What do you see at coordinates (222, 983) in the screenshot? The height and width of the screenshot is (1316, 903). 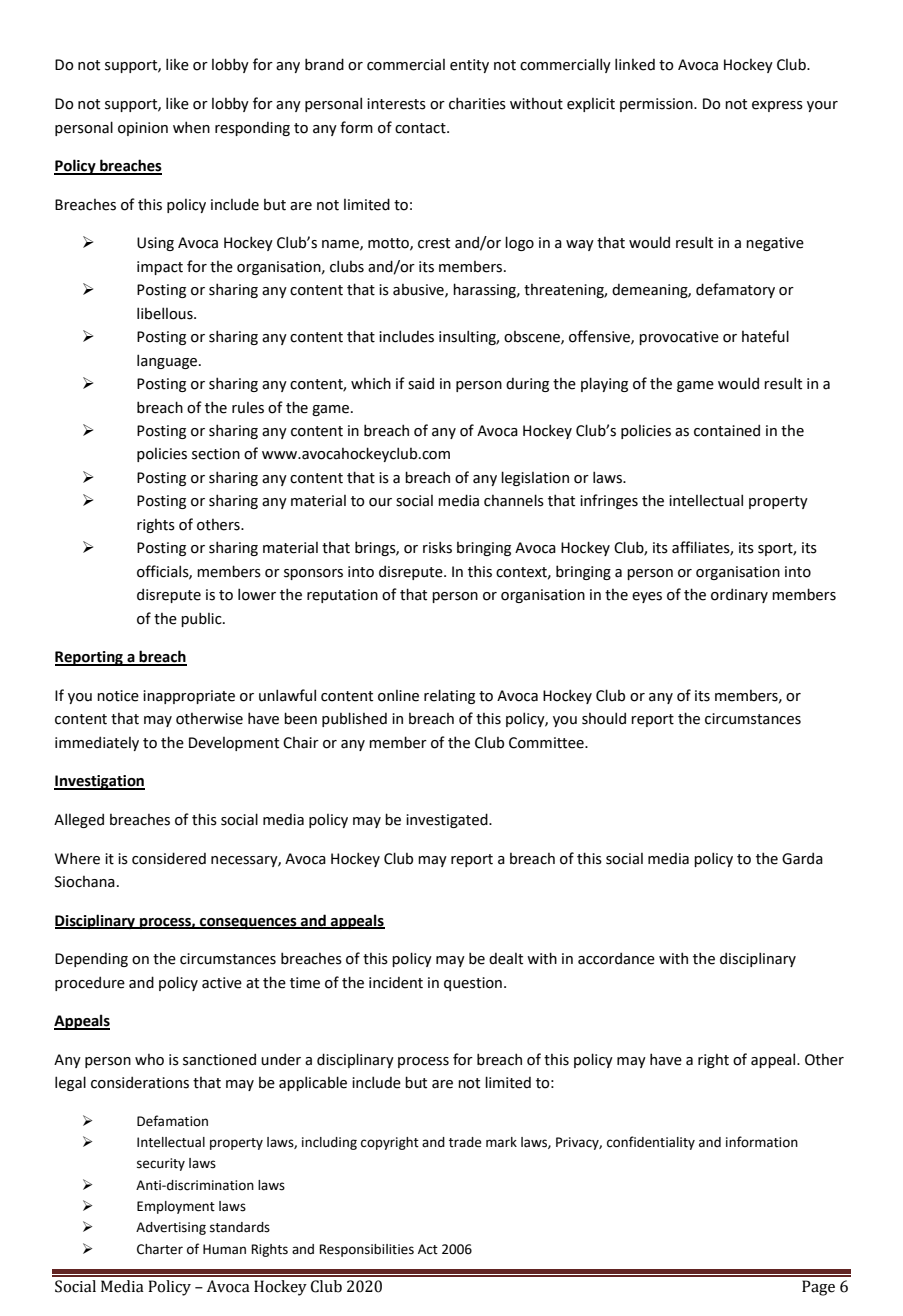 I see `active` at bounding box center [222, 983].
